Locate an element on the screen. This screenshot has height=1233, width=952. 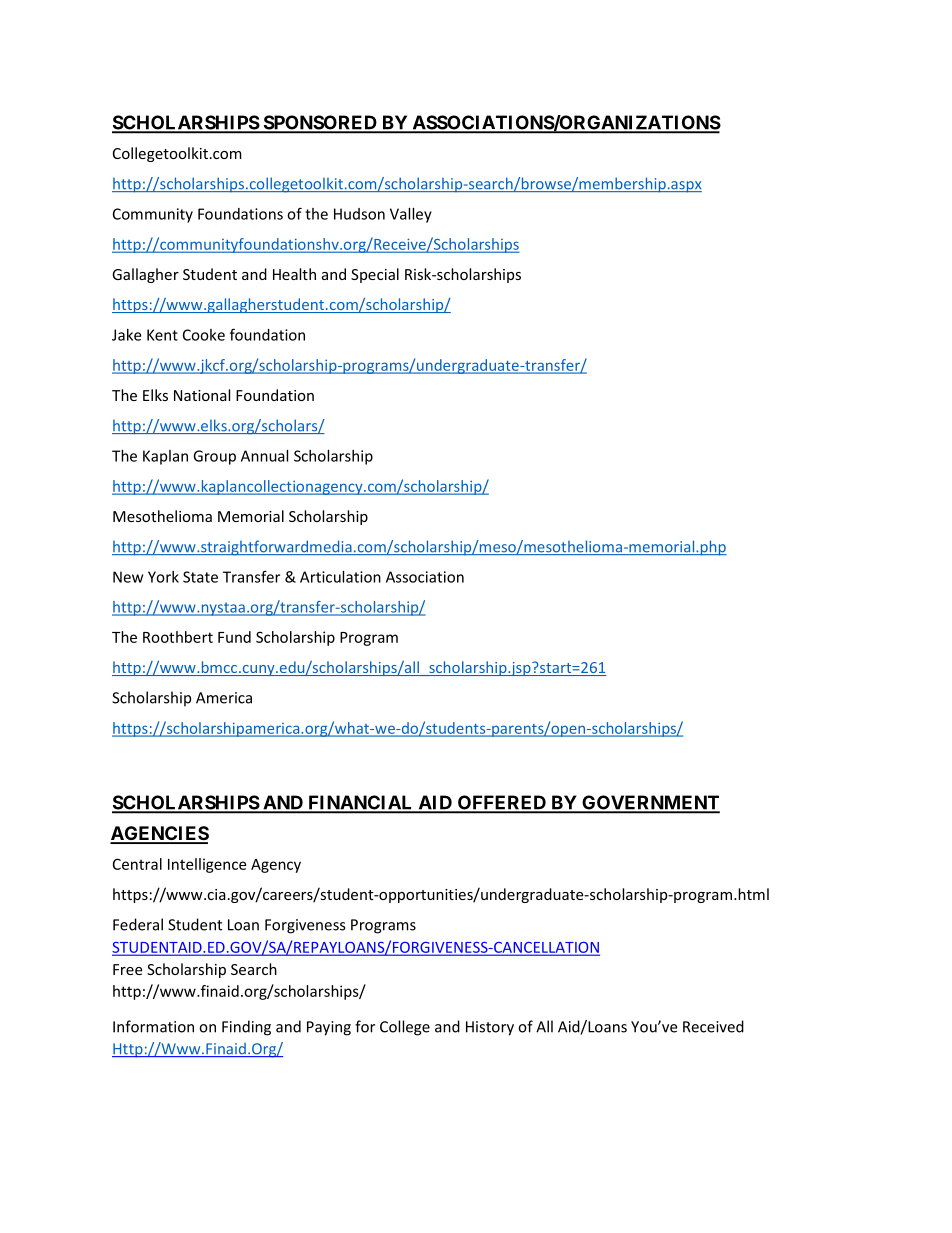
National is located at coordinates (202, 395).
